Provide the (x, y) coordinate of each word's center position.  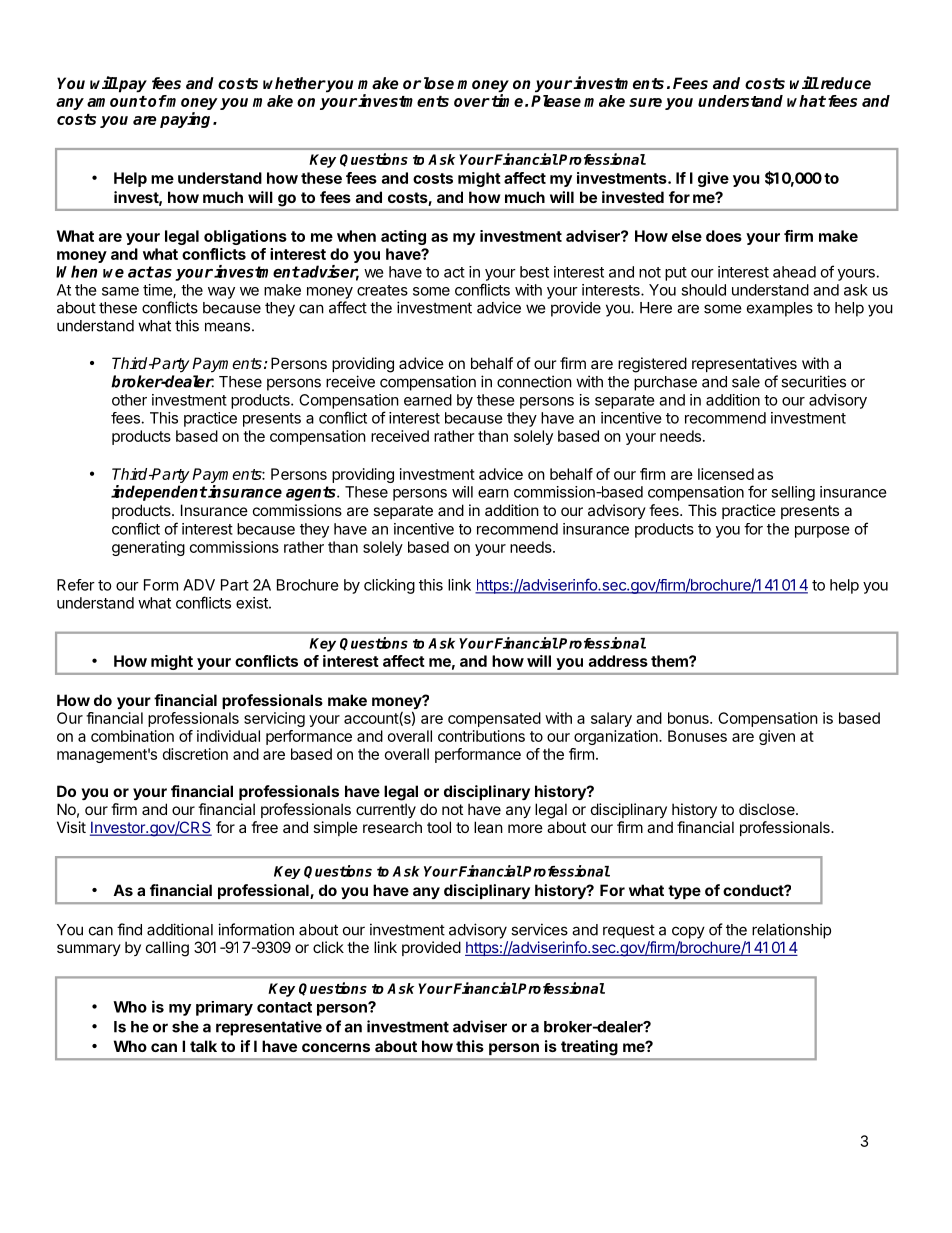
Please (556, 101)
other (129, 400)
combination (132, 736)
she (185, 1027)
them (670, 661)
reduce (844, 83)
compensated (494, 719)
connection (534, 381)
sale (746, 382)
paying (187, 120)
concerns (336, 1047)
